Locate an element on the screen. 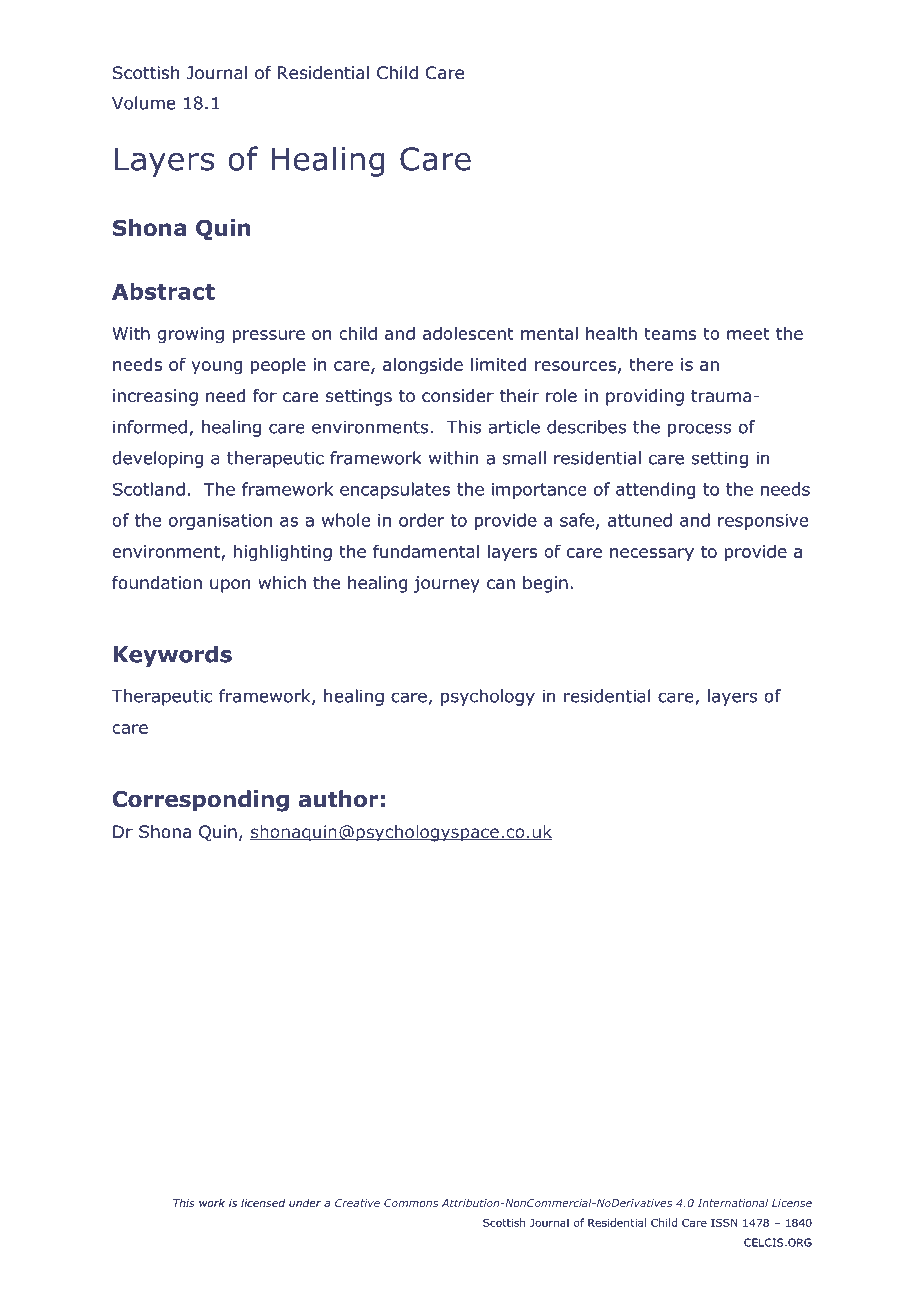 This screenshot has width=924, height=1308. Volume is located at coordinates (143, 103).
